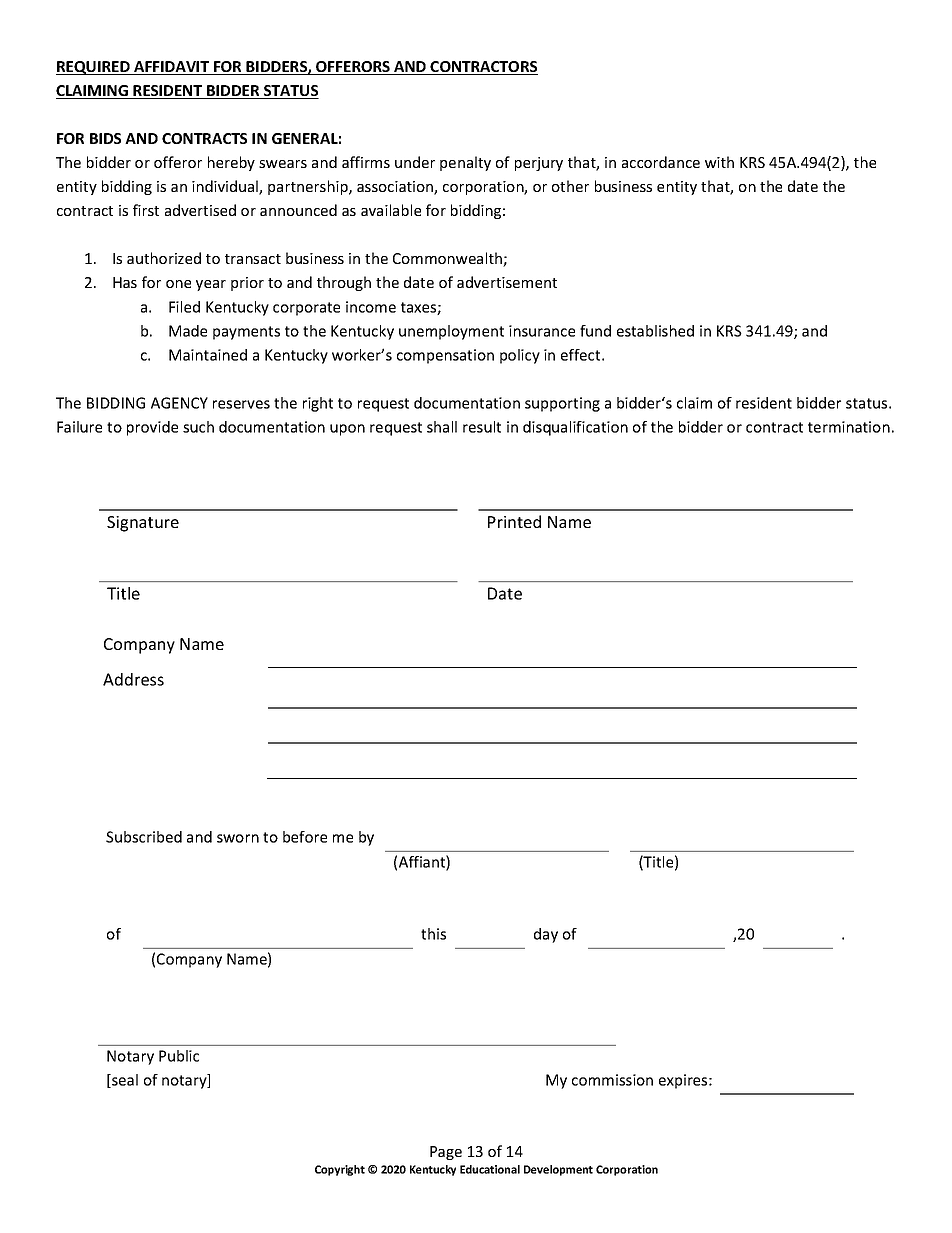 This screenshot has height=1233, width=952. Describe the element at coordinates (133, 679) in the screenshot. I see `Address` at that location.
